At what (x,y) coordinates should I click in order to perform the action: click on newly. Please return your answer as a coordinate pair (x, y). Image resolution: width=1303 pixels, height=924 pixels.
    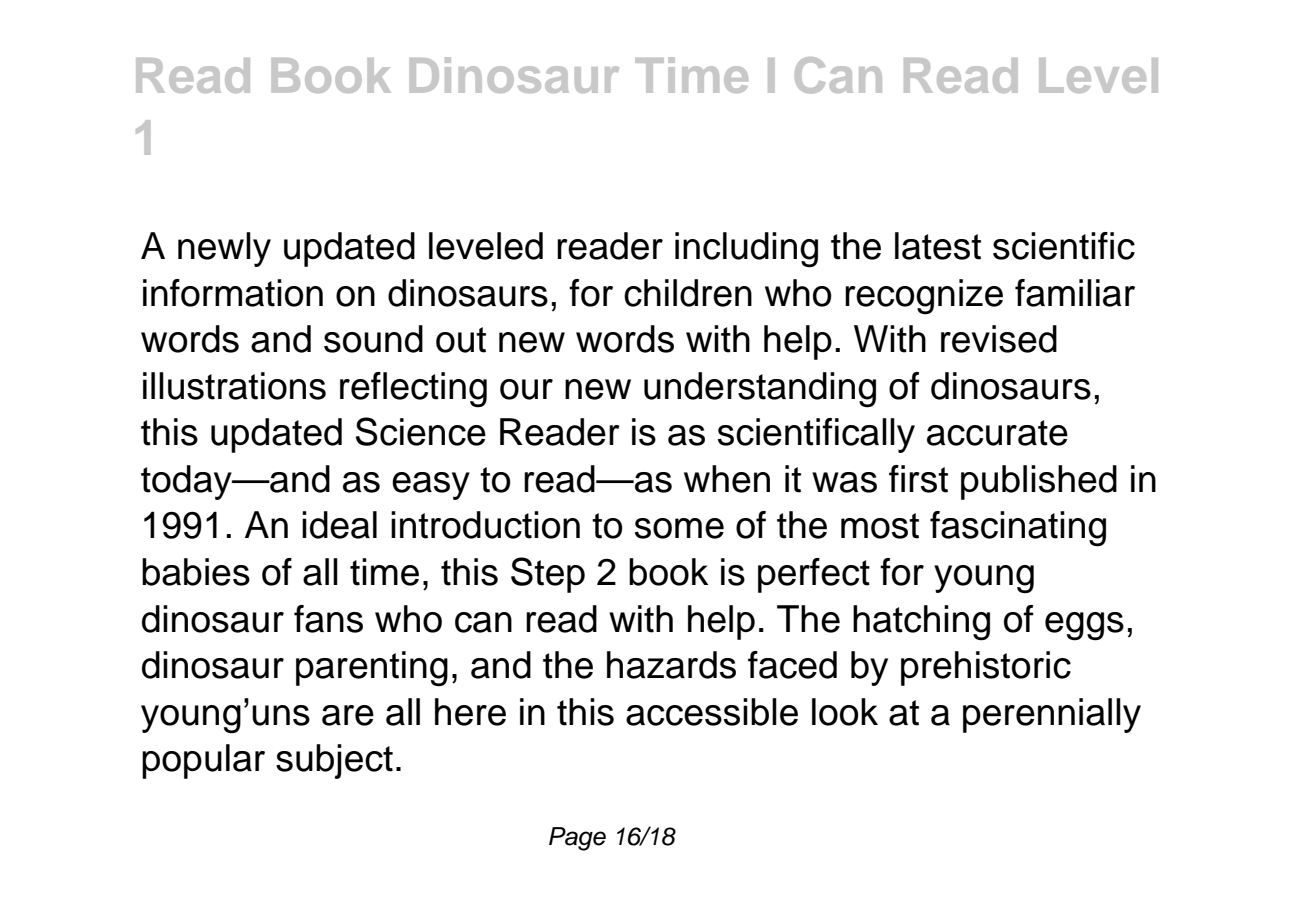
    Looking at the image, I should click on (224, 249).
